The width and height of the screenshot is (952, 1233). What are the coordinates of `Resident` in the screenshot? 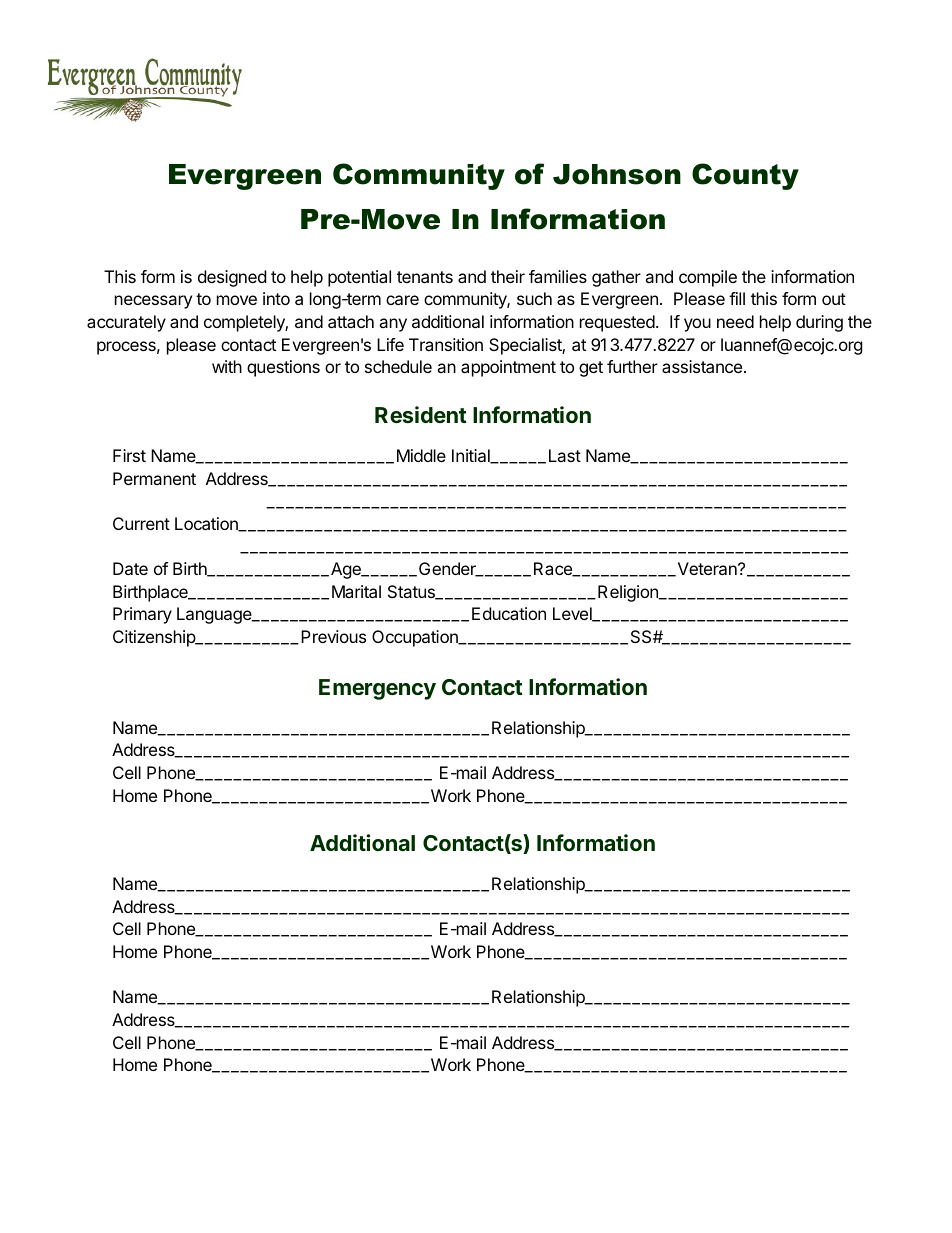 It's located at (421, 414).
